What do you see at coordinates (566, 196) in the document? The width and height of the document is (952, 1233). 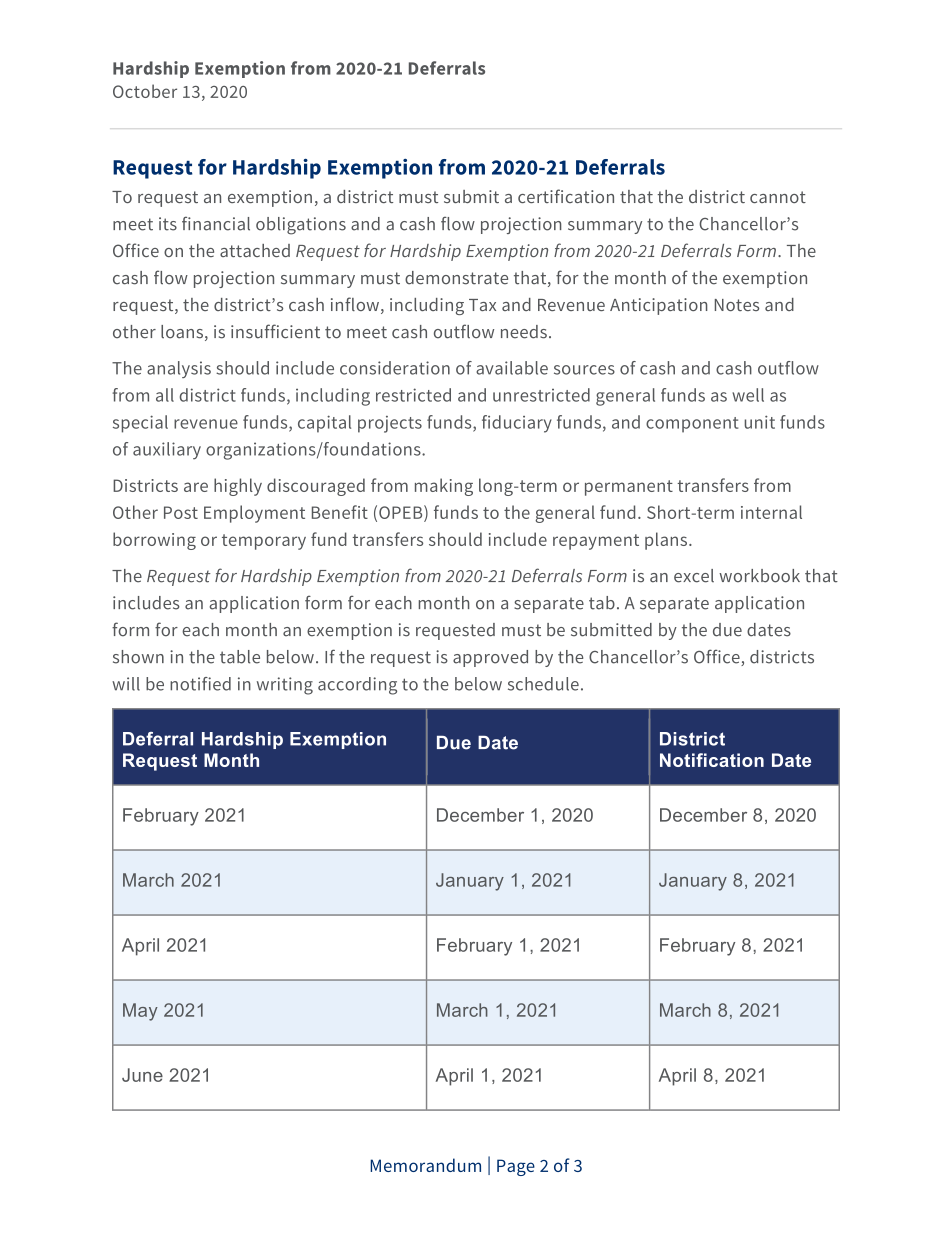 I see `certification` at bounding box center [566, 196].
